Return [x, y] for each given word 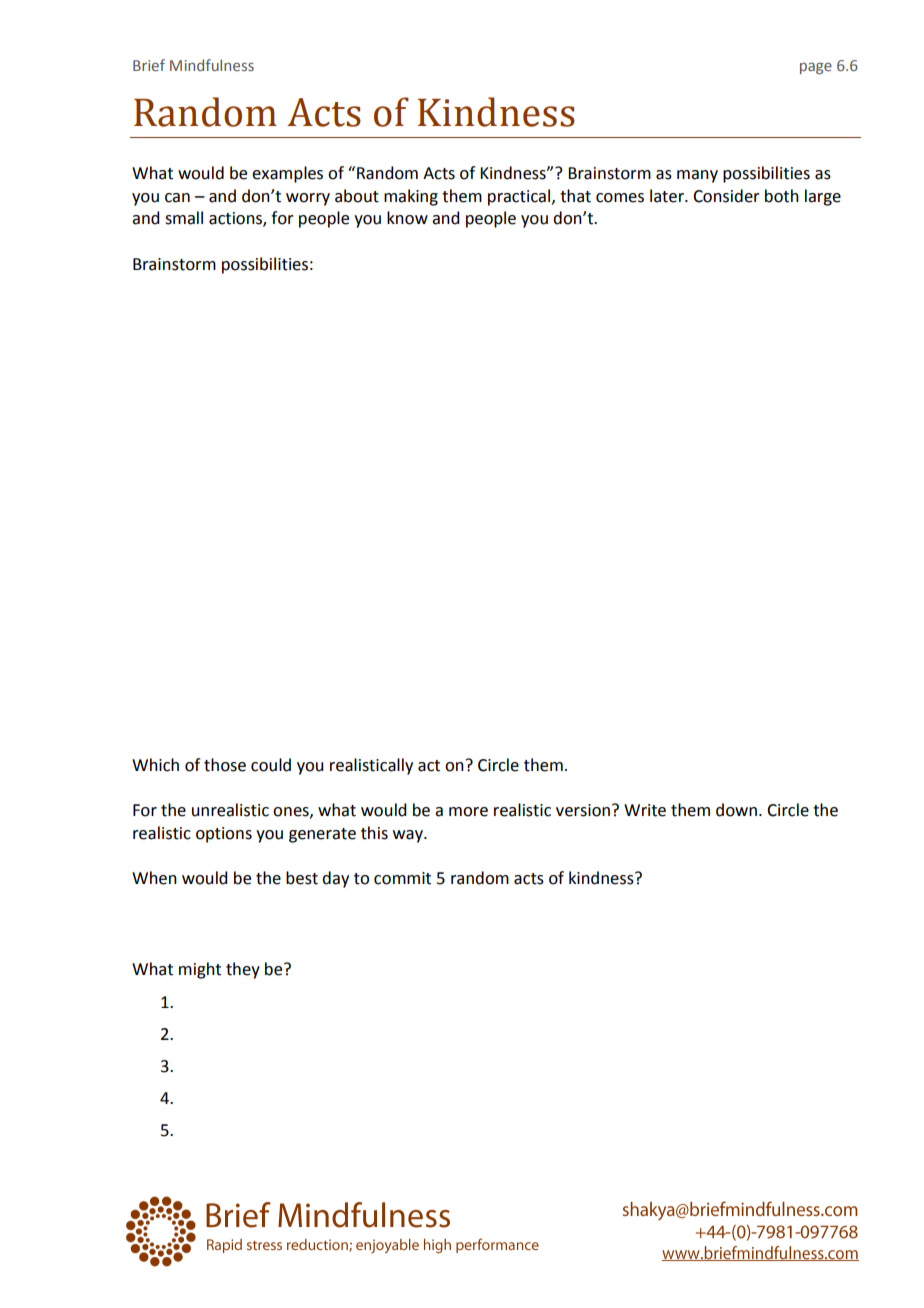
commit [402, 878]
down [736, 810]
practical [519, 197]
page [816, 68]
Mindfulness [212, 65]
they [243, 970]
